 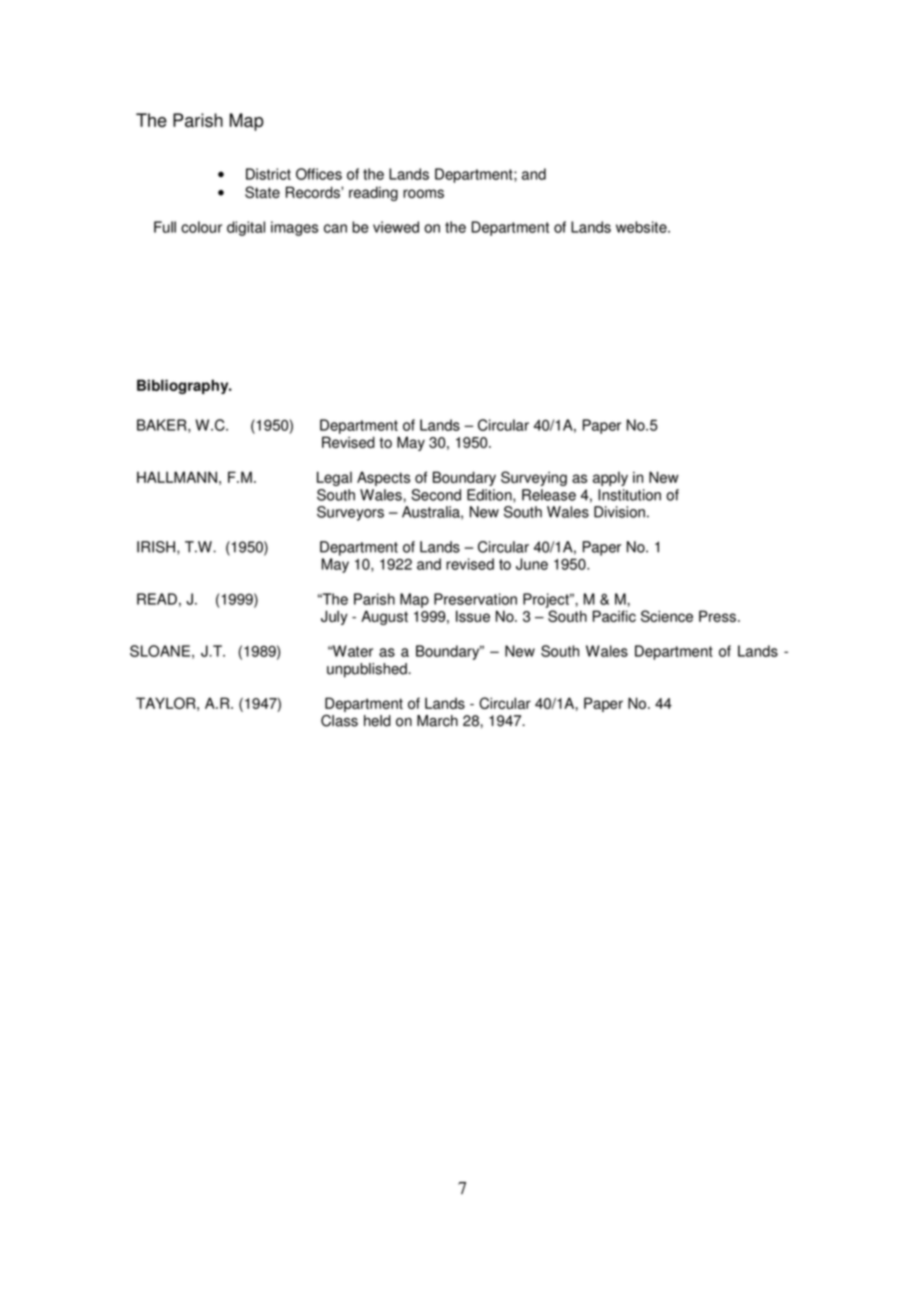 What do you see at coordinates (396, 227) in the screenshot?
I see `viewed` at bounding box center [396, 227].
